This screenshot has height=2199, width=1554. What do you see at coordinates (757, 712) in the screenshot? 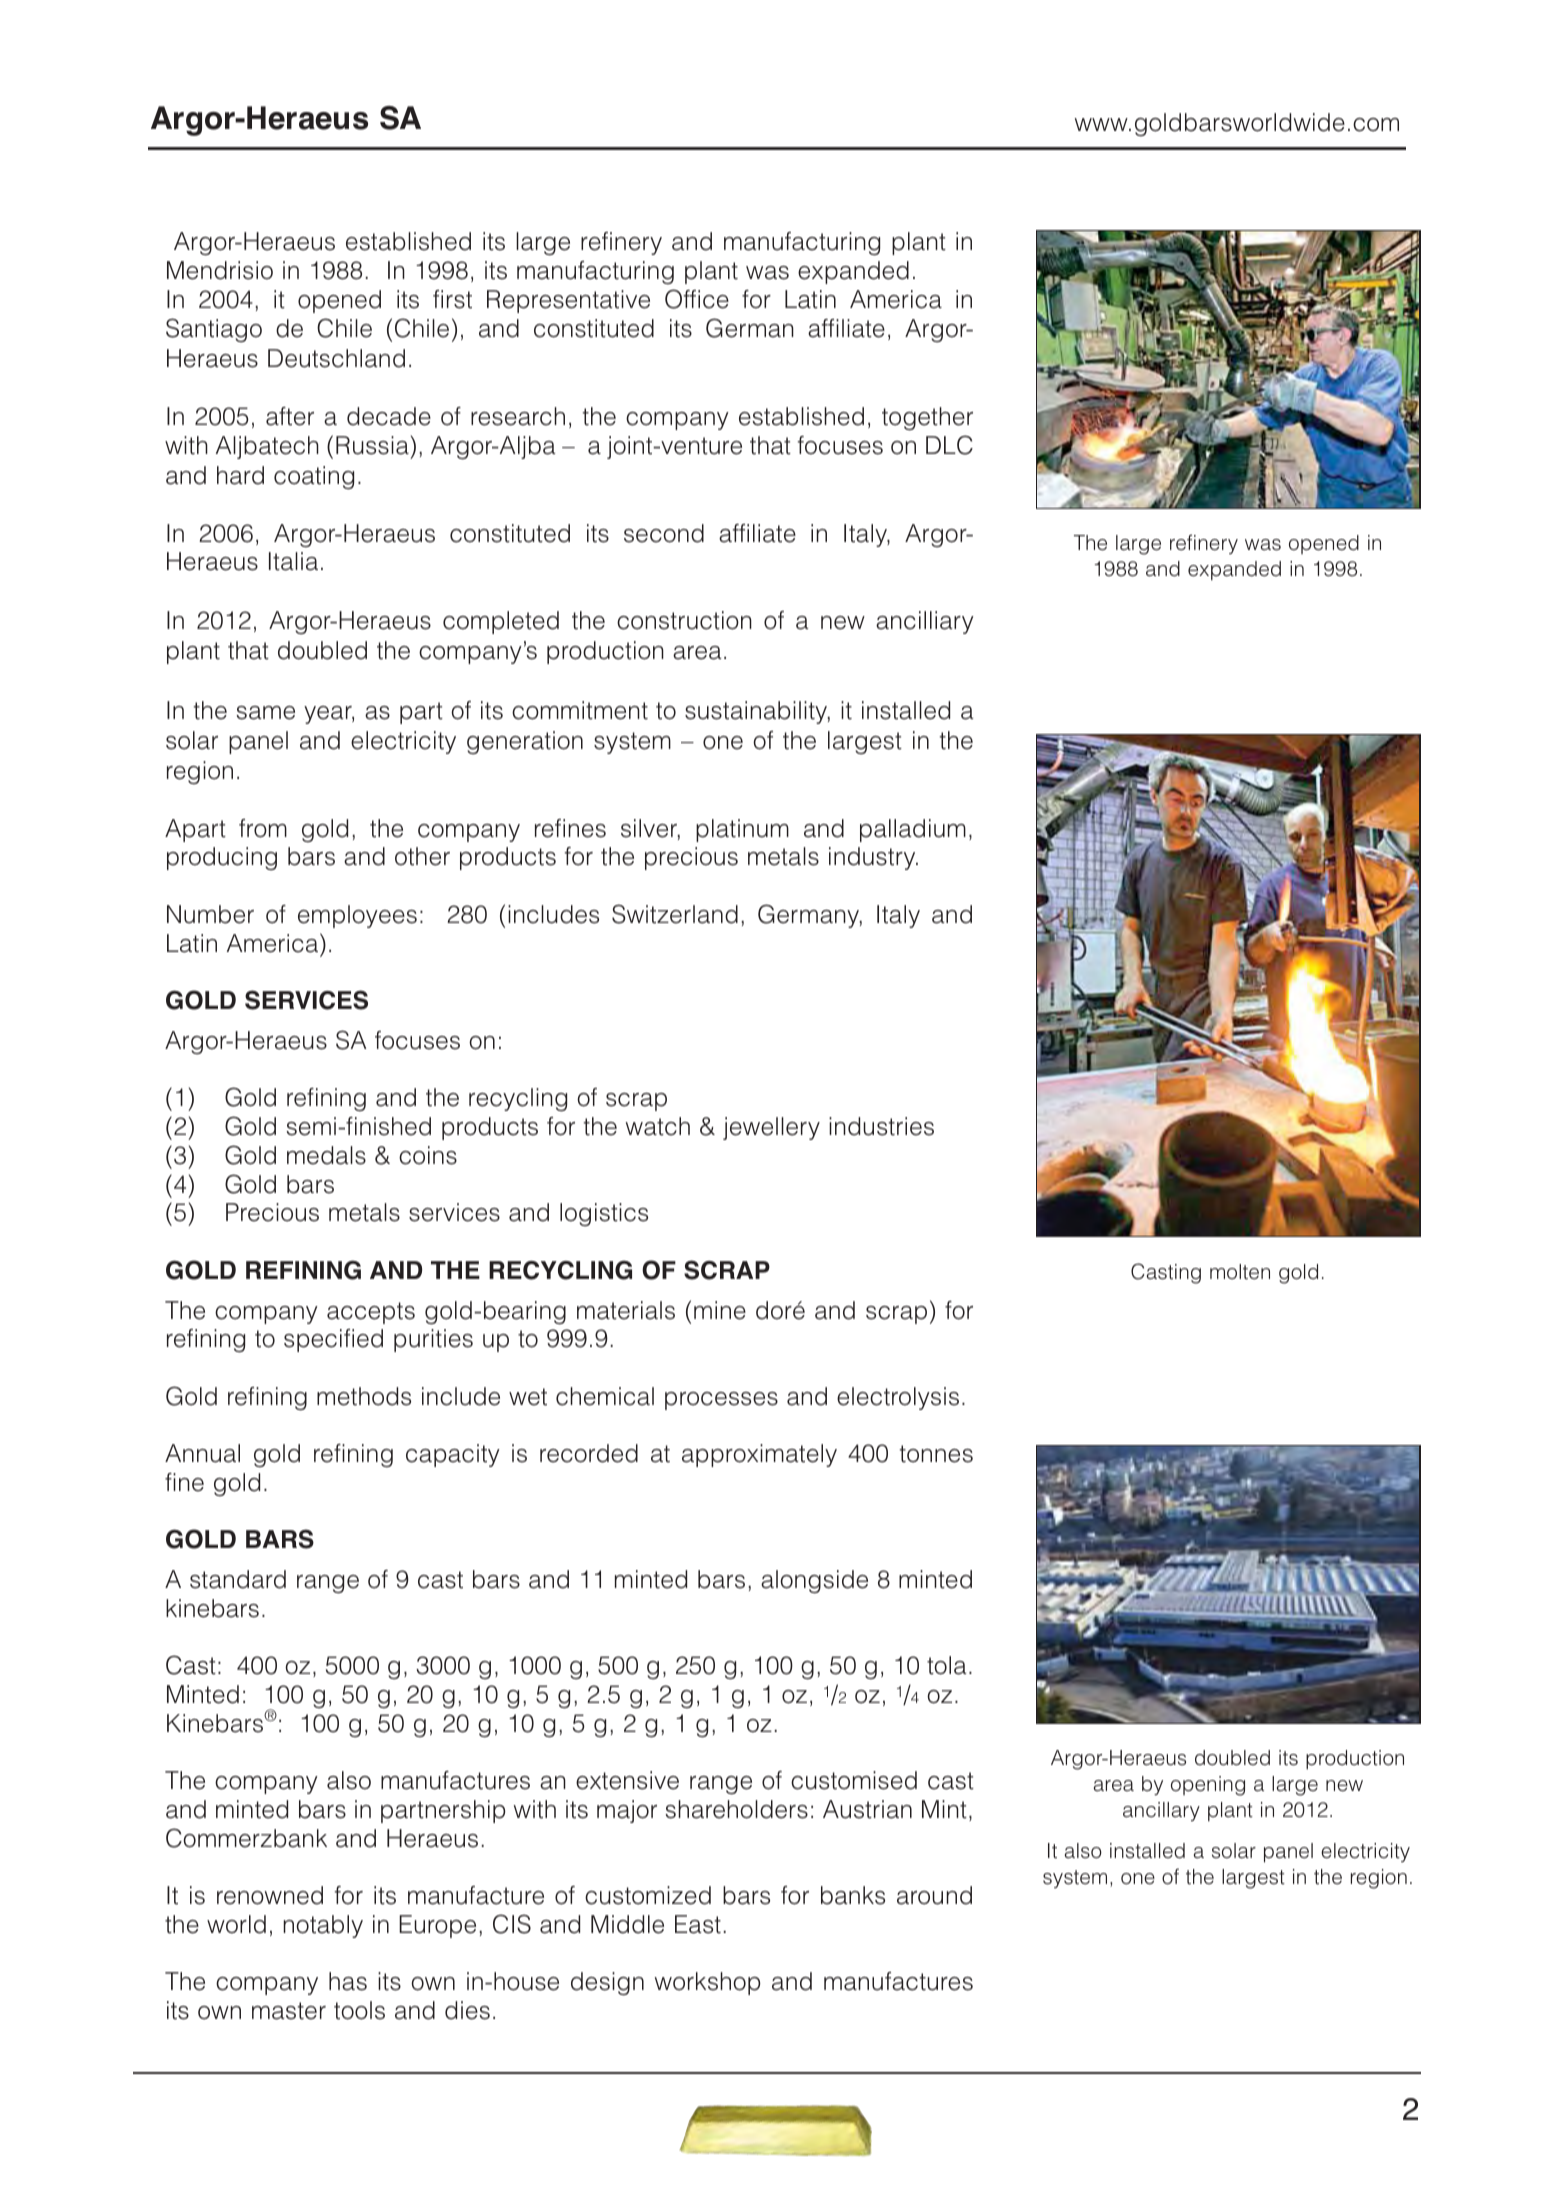
I see `sustainability` at bounding box center [757, 712].
